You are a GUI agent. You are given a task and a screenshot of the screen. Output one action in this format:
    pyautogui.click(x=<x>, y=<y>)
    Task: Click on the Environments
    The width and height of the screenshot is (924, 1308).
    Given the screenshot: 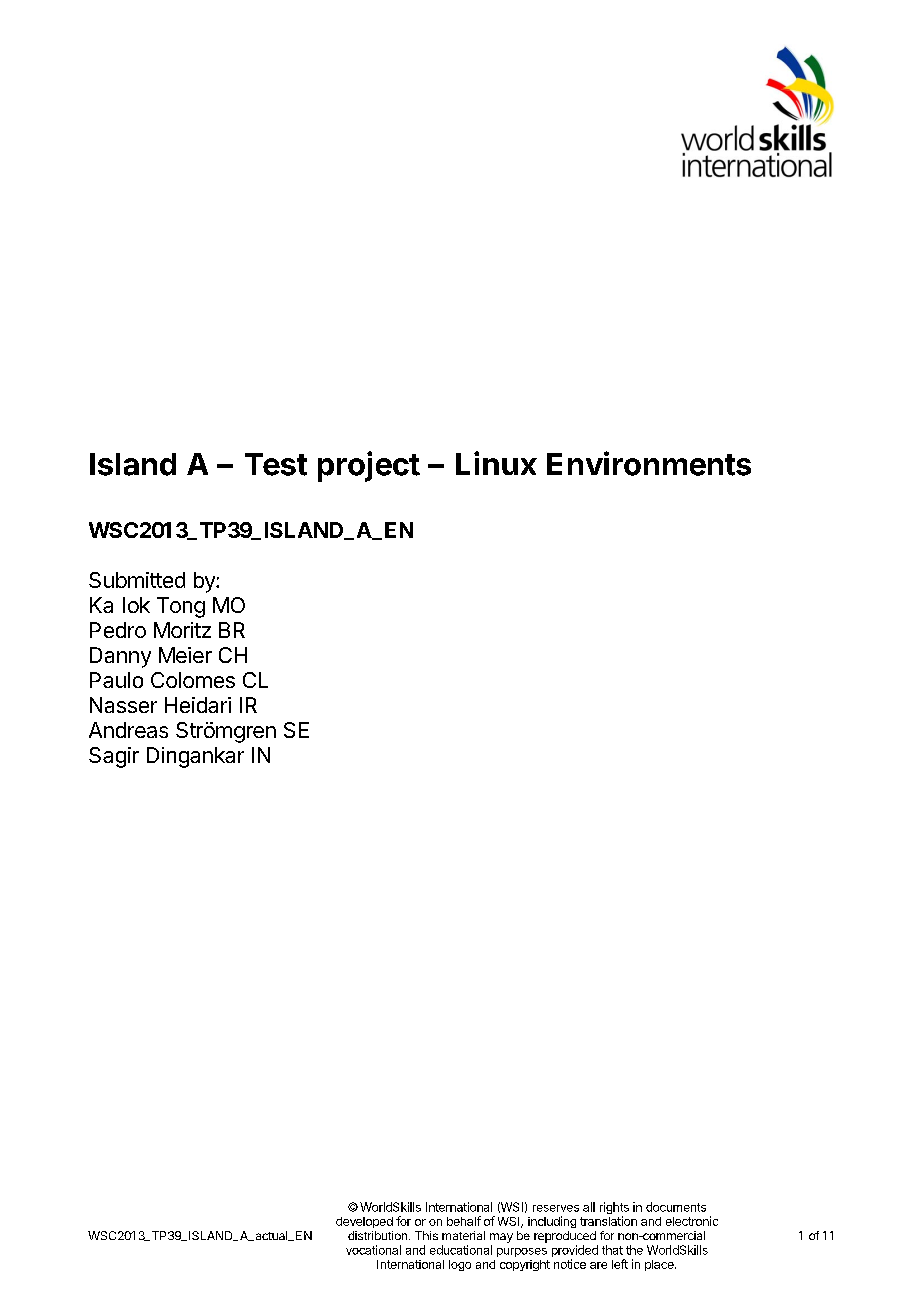 What is the action you would take?
    pyautogui.click(x=649, y=463)
